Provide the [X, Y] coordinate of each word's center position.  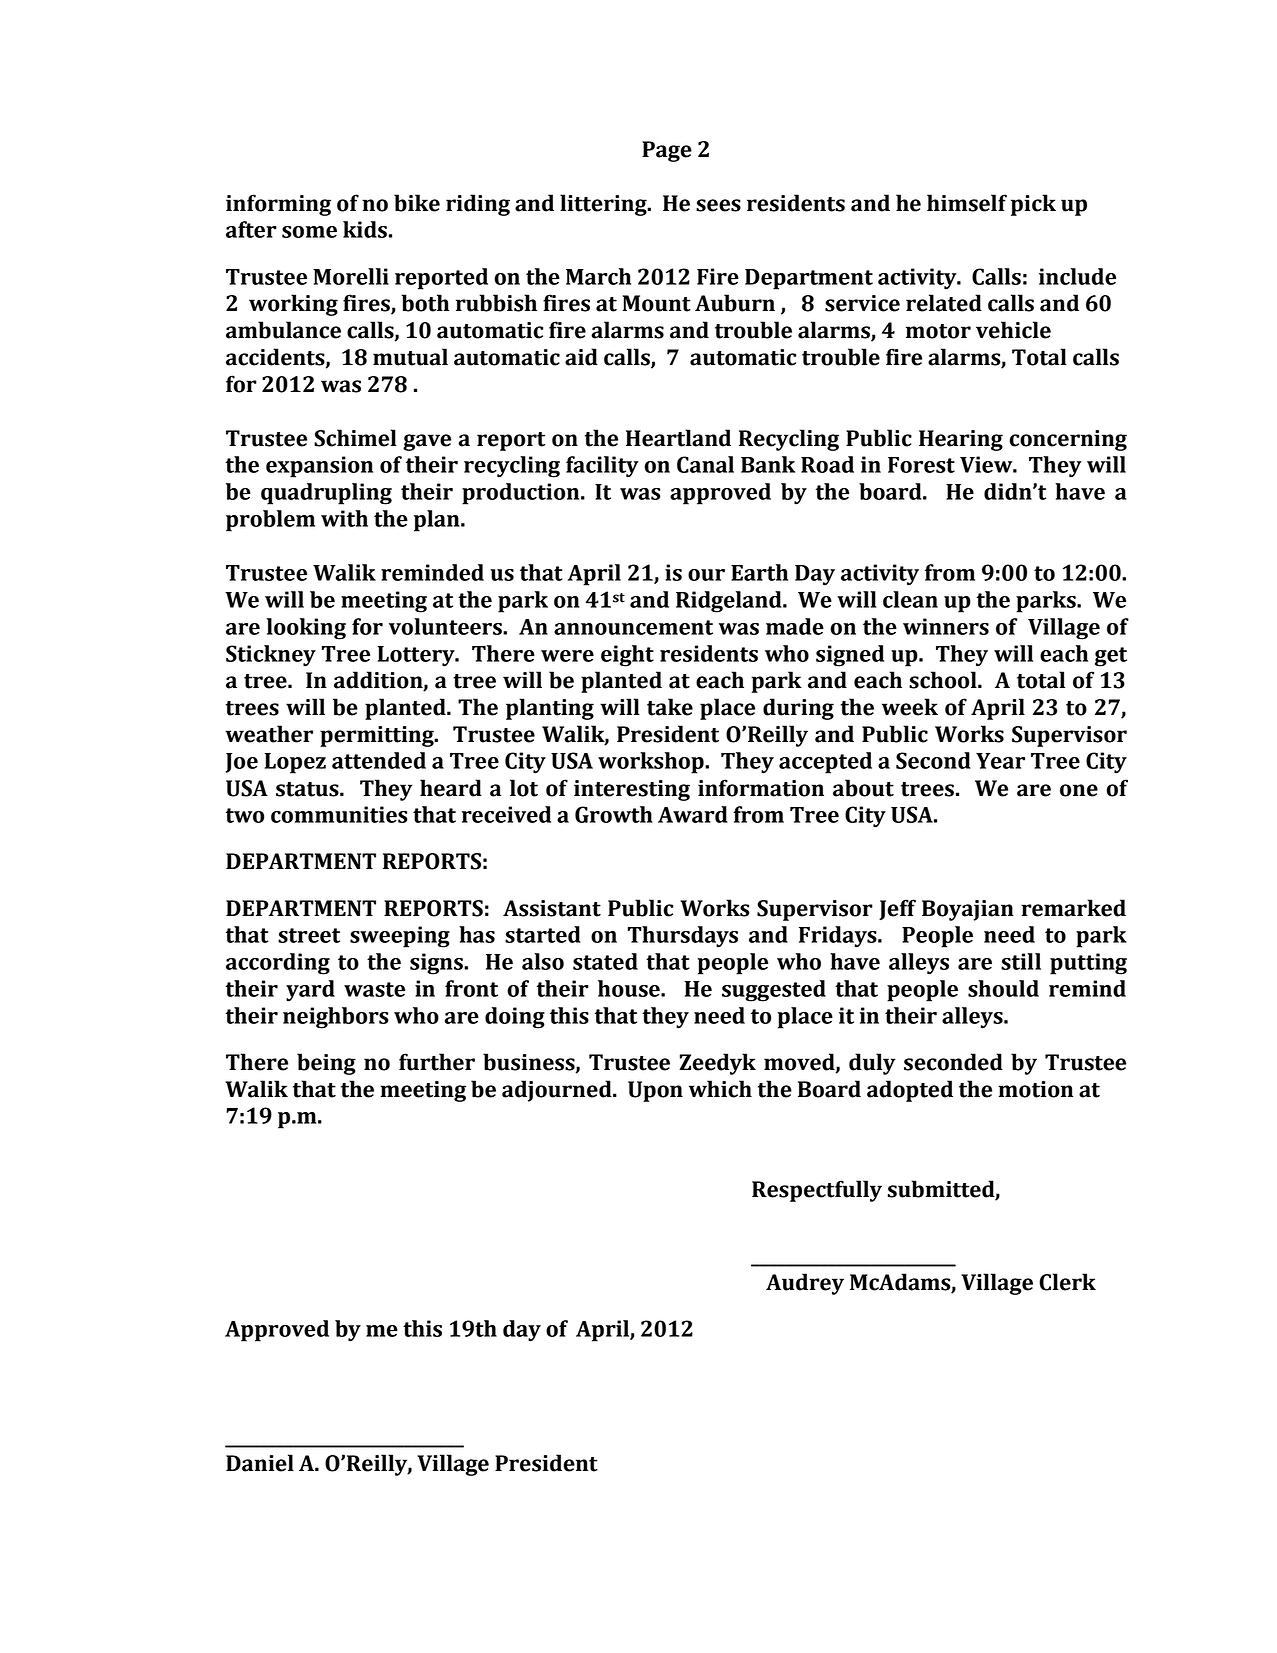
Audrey [805, 1284]
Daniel [260, 1463]
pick [1033, 205]
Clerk [1067, 1282]
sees [718, 205]
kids [365, 229]
